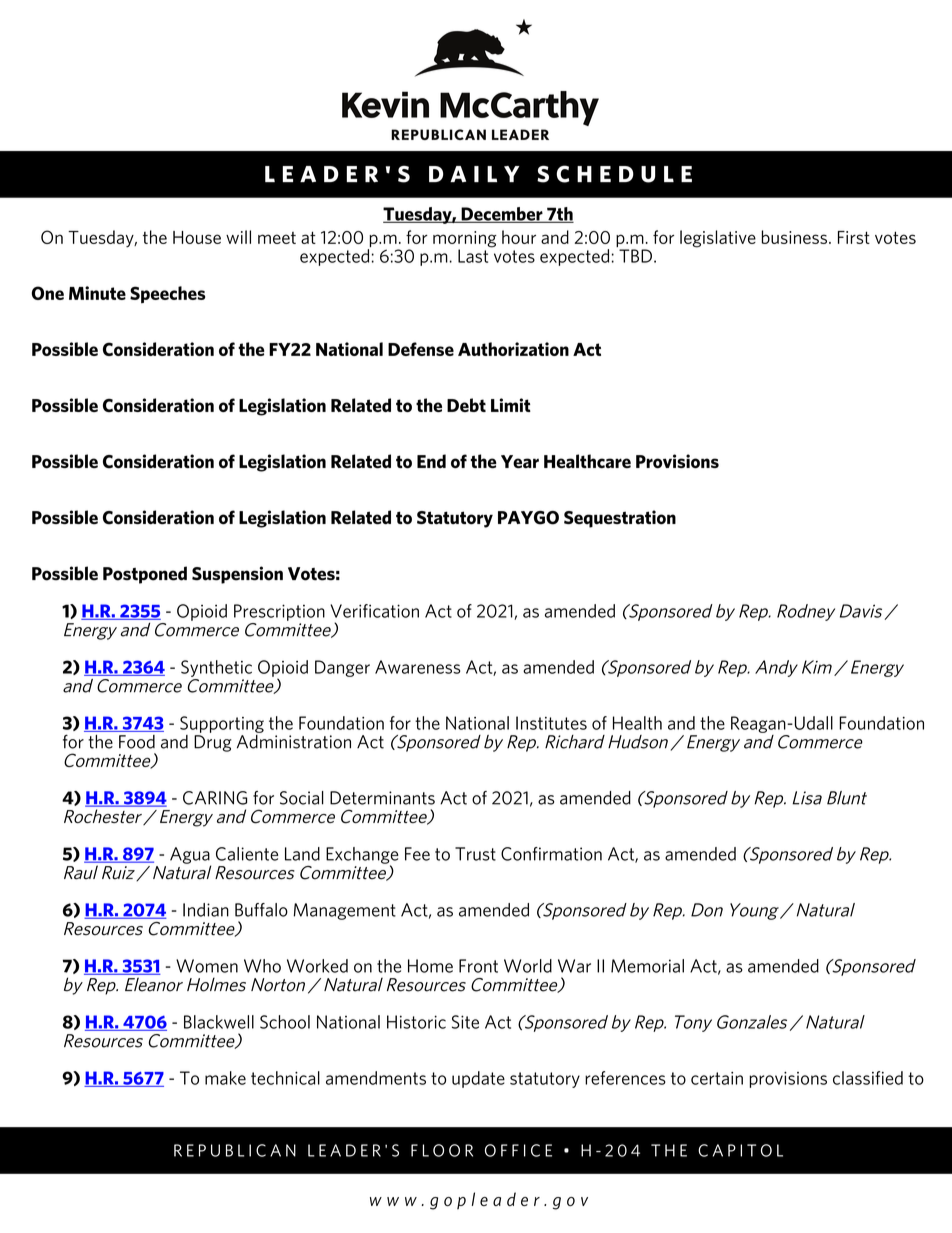  I want to click on CAPITOL, so click(740, 1150).
